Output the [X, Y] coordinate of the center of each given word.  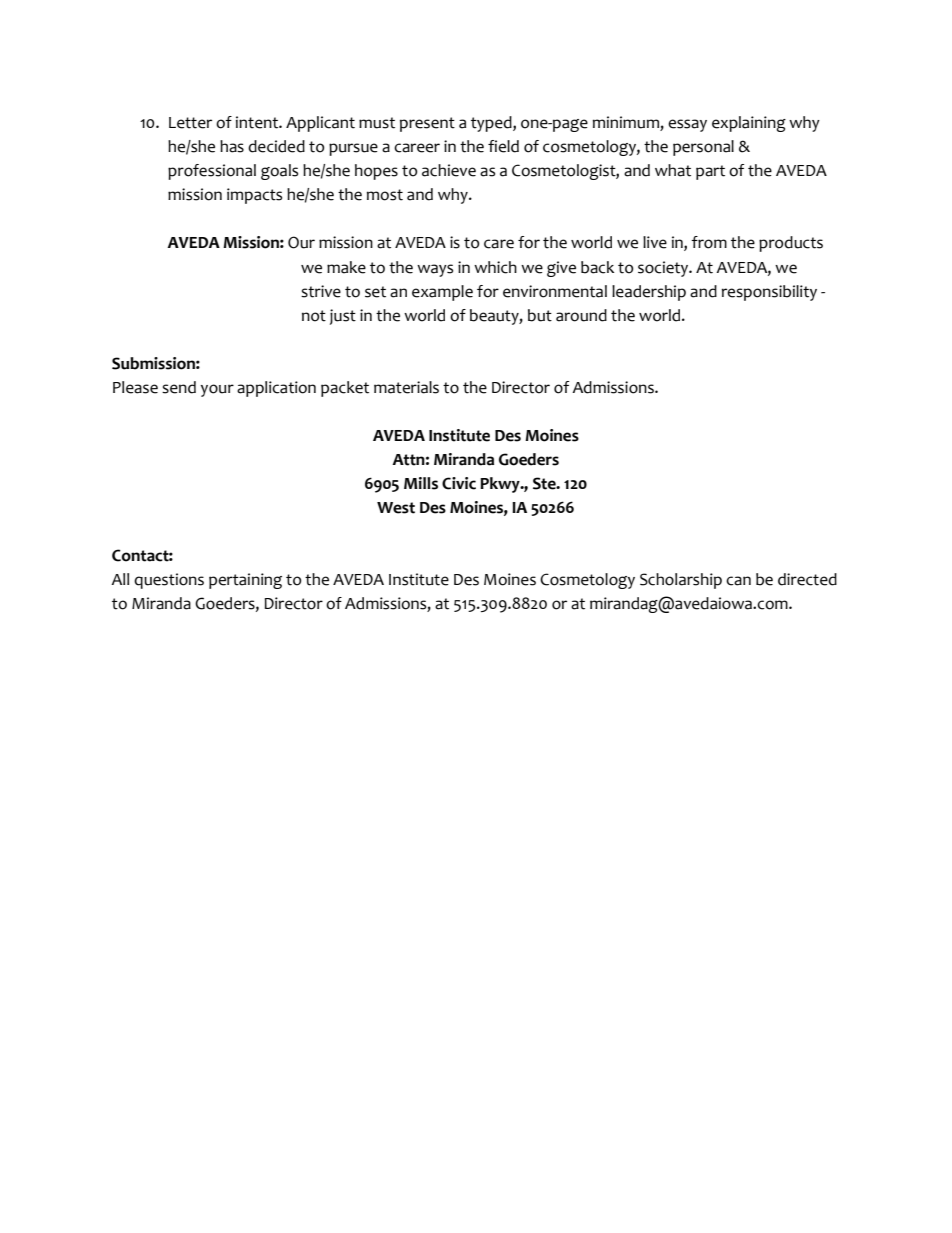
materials [406, 387]
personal [703, 148]
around [581, 315]
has [232, 146]
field [503, 146]
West [396, 508]
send [179, 387]
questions [169, 581]
